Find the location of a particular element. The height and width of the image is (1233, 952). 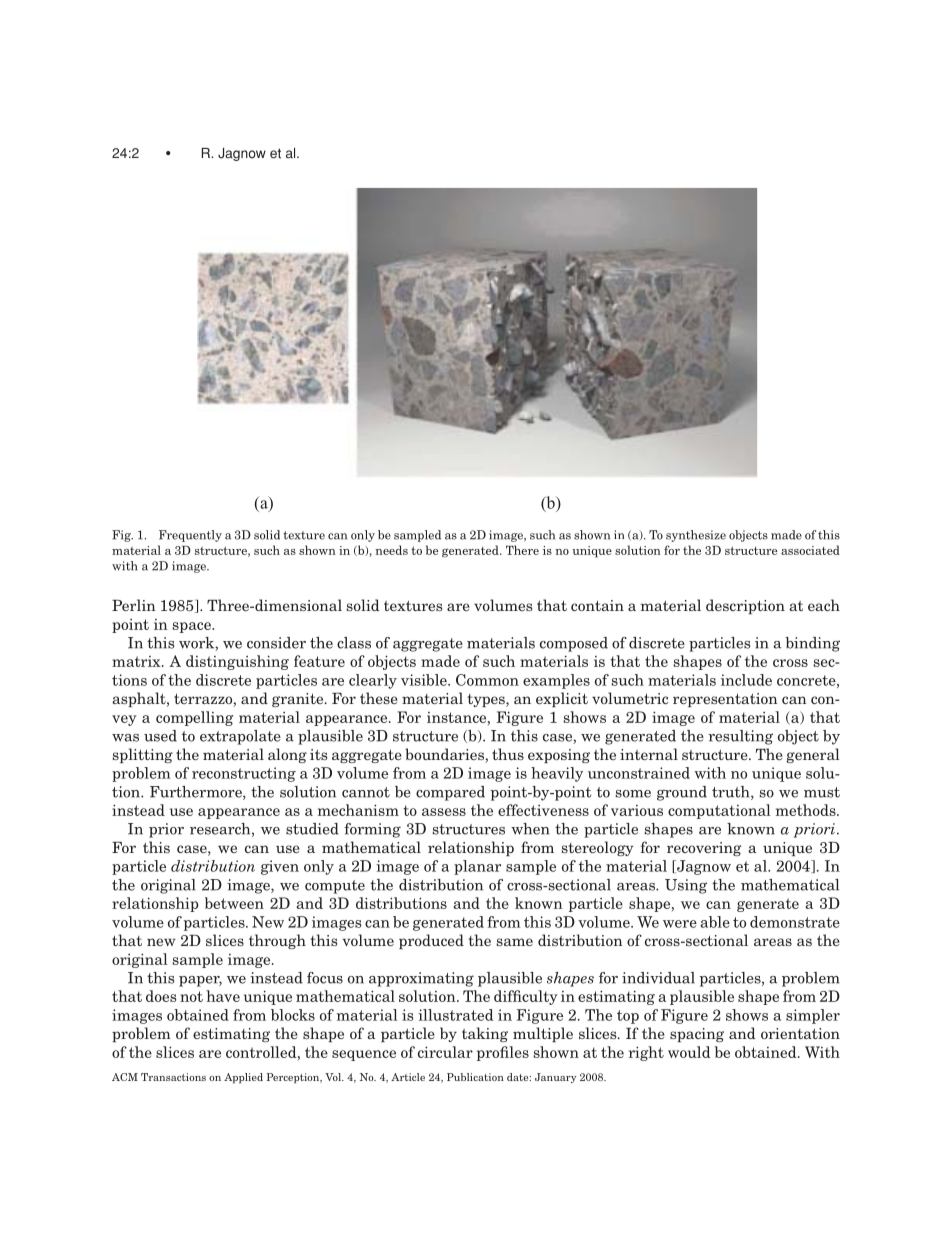

There is located at coordinates (522, 550).
